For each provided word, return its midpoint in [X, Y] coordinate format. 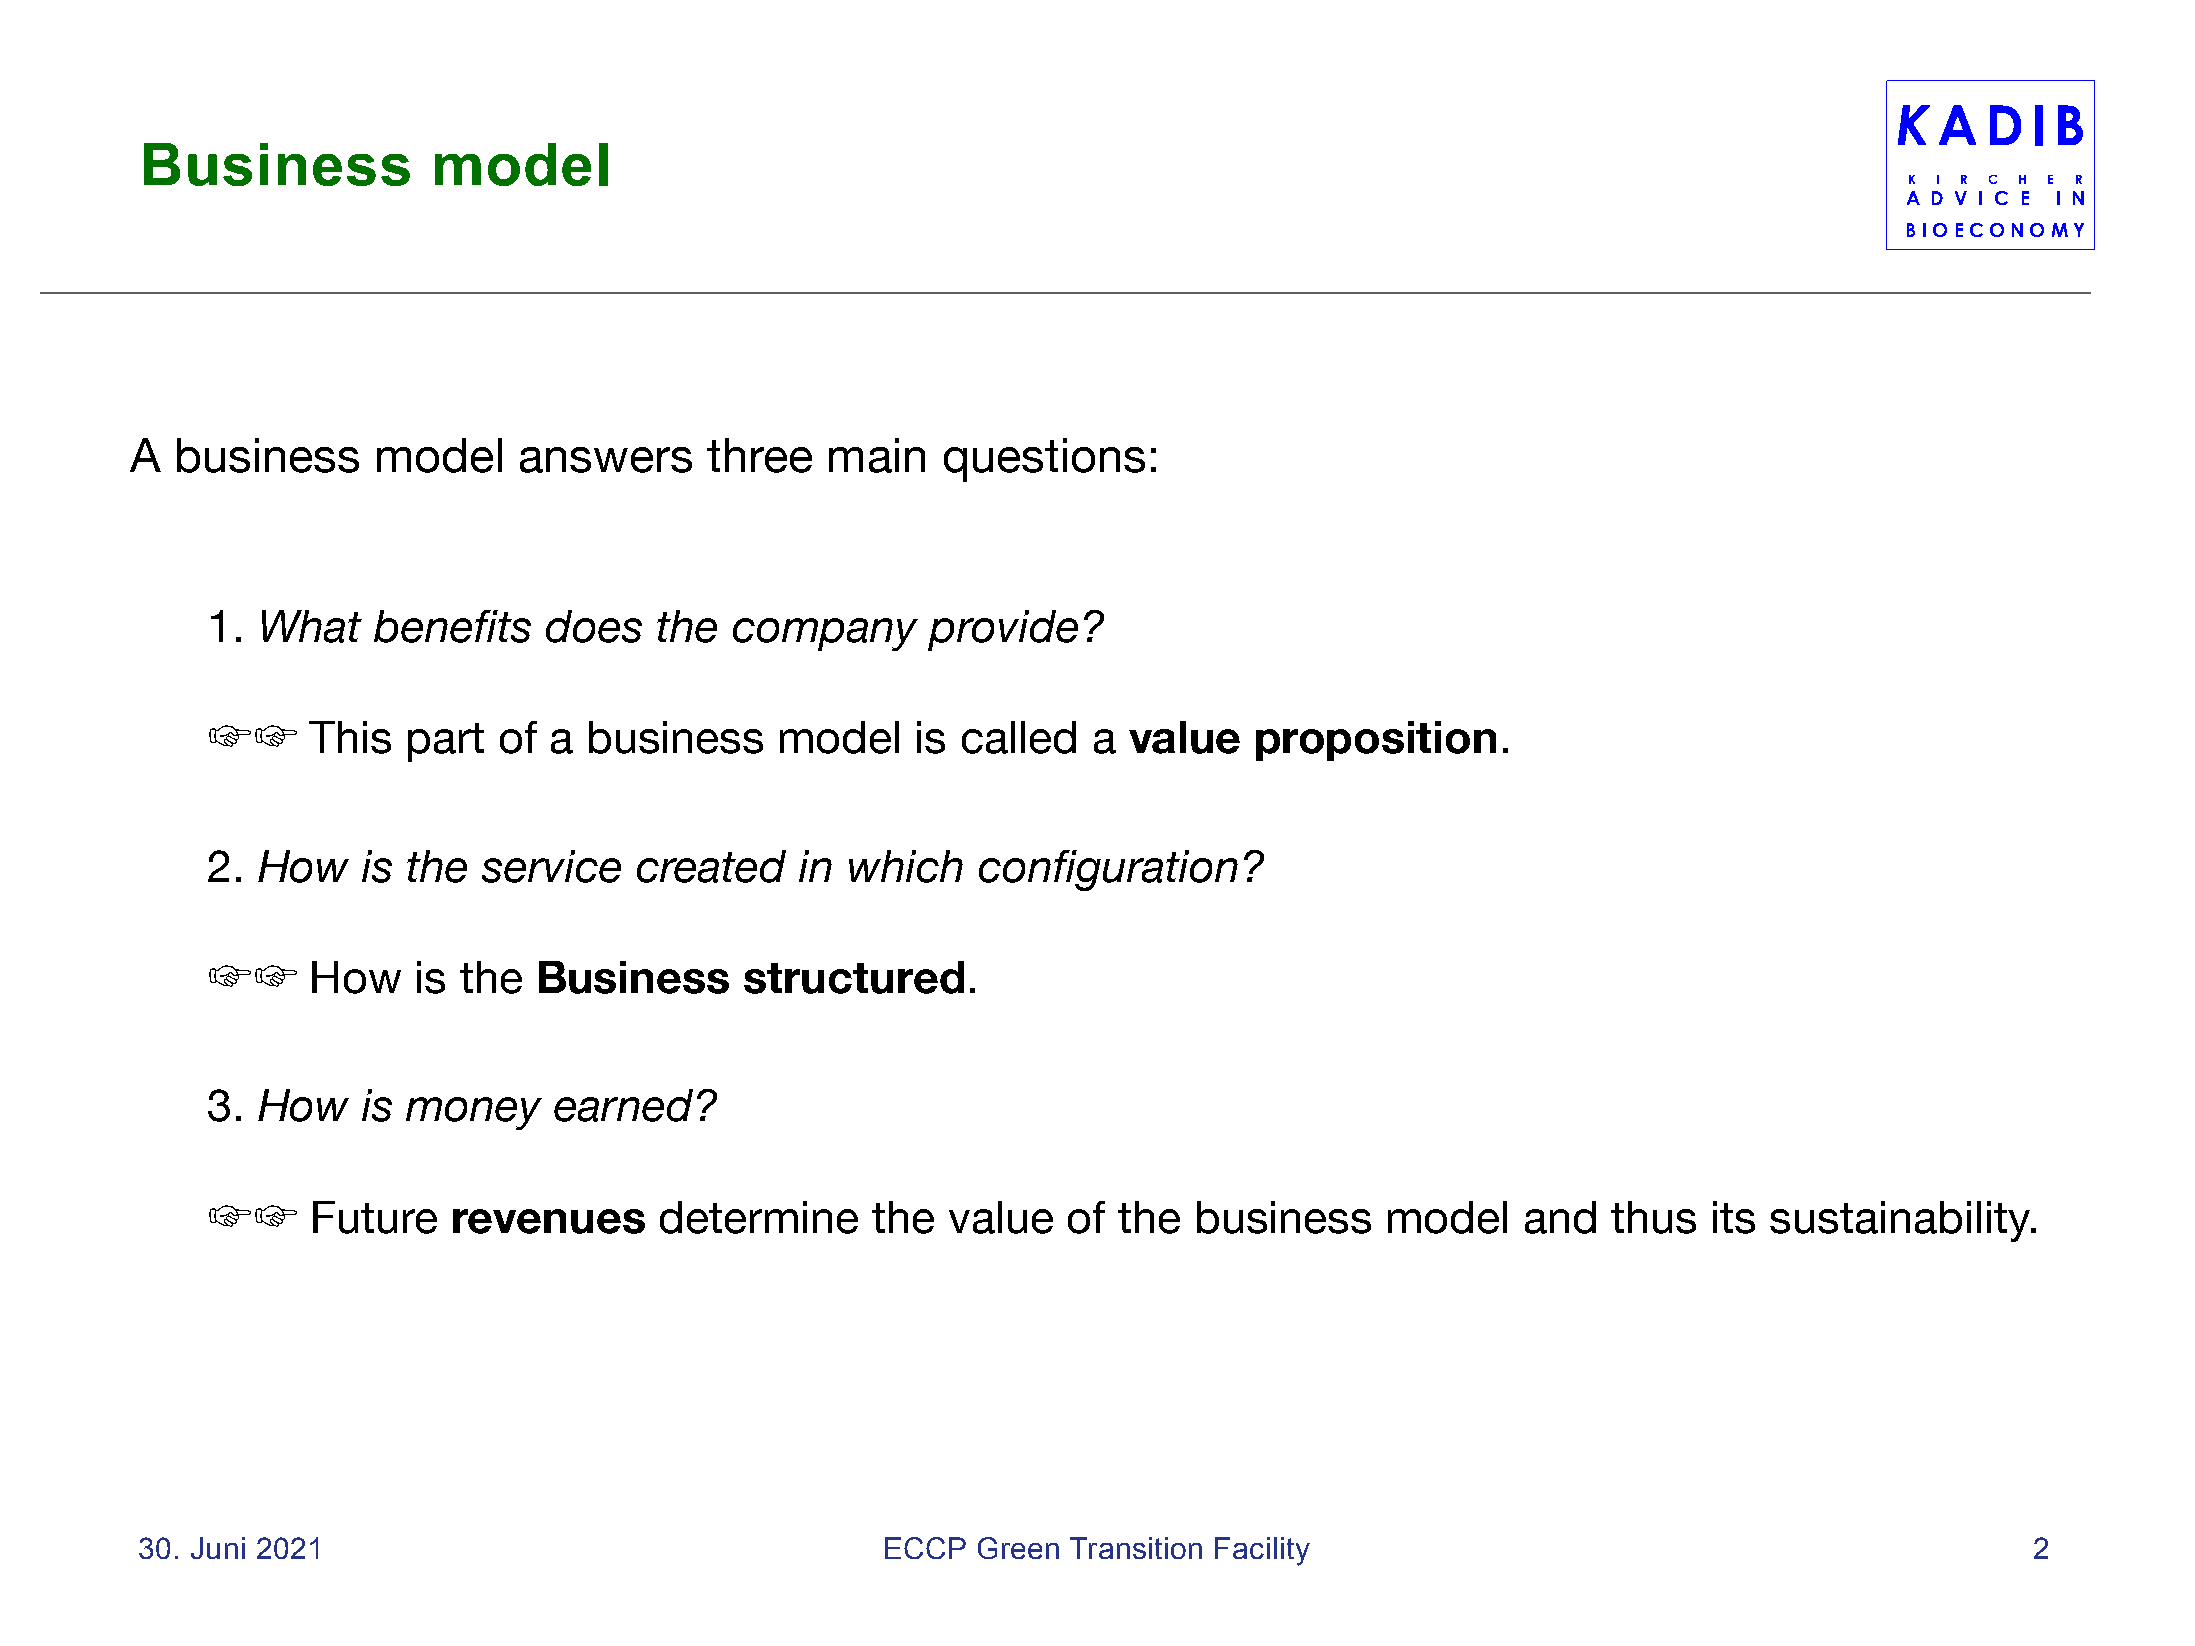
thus [1653, 1217]
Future [375, 1217]
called [1019, 737]
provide [1003, 630]
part [446, 742]
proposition [1376, 741]
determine [759, 1217]
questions [1044, 460]
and [1560, 1217]
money [474, 1113]
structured [854, 977]
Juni [218, 1548]
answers [606, 460]
